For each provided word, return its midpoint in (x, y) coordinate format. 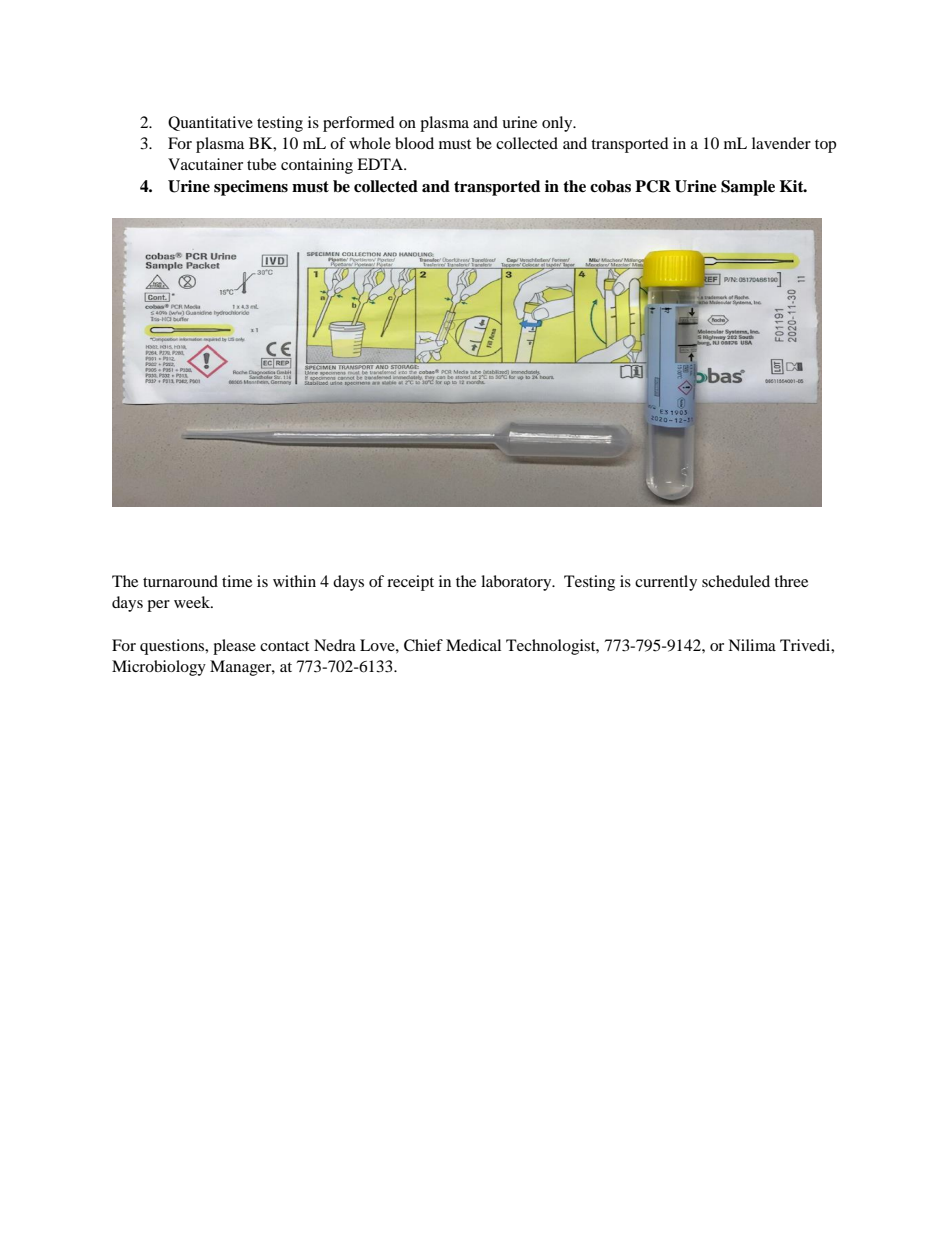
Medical (473, 645)
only (558, 124)
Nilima (752, 645)
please (234, 647)
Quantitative (210, 123)
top (825, 146)
